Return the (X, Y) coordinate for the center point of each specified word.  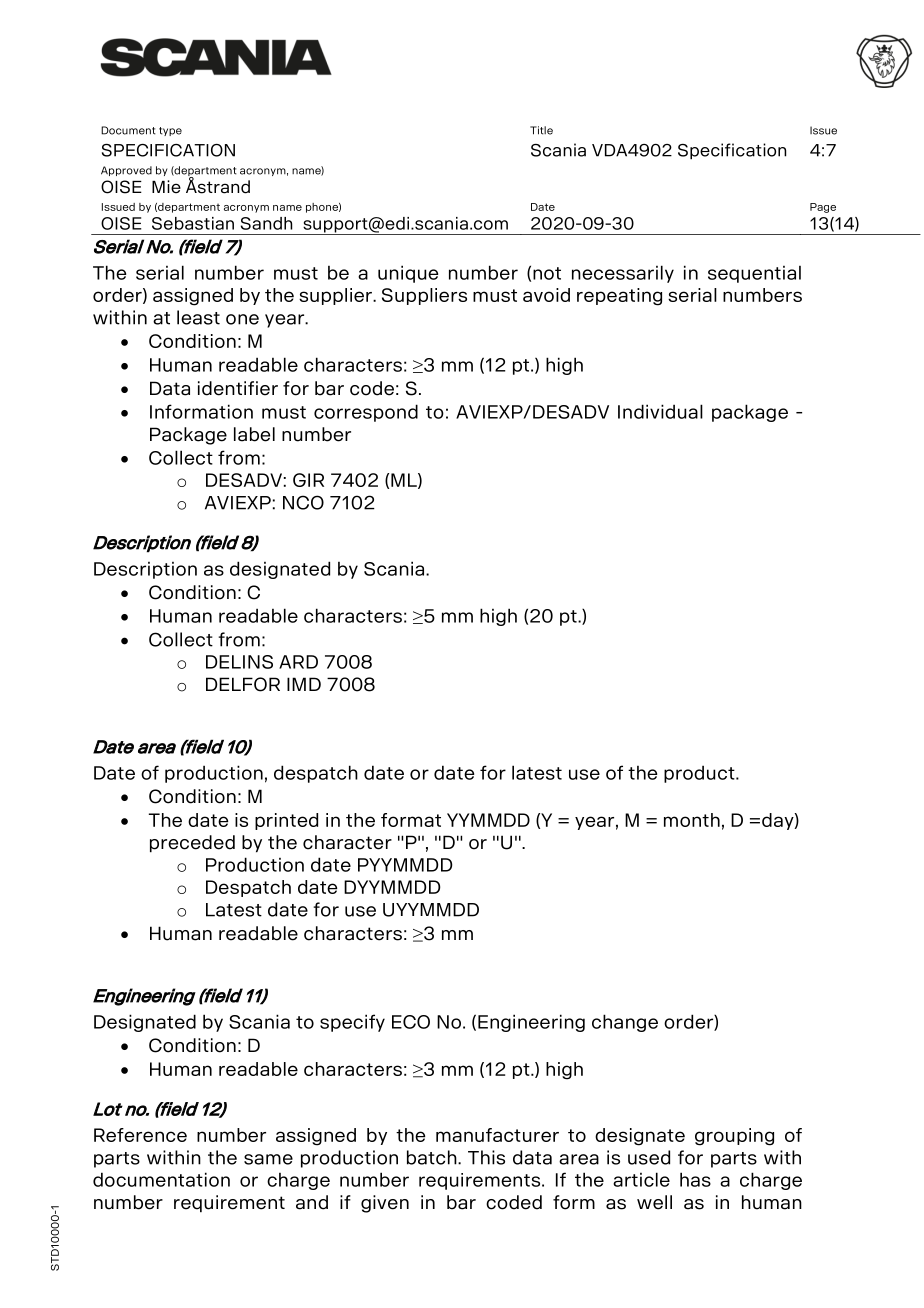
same (268, 1159)
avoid (546, 295)
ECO (411, 1022)
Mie (166, 186)
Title (541, 130)
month (692, 820)
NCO (303, 502)
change (625, 1023)
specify (352, 1023)
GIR (308, 480)
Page (823, 208)
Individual (660, 411)
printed (286, 821)
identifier (238, 388)
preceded (192, 844)
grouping (734, 1137)
